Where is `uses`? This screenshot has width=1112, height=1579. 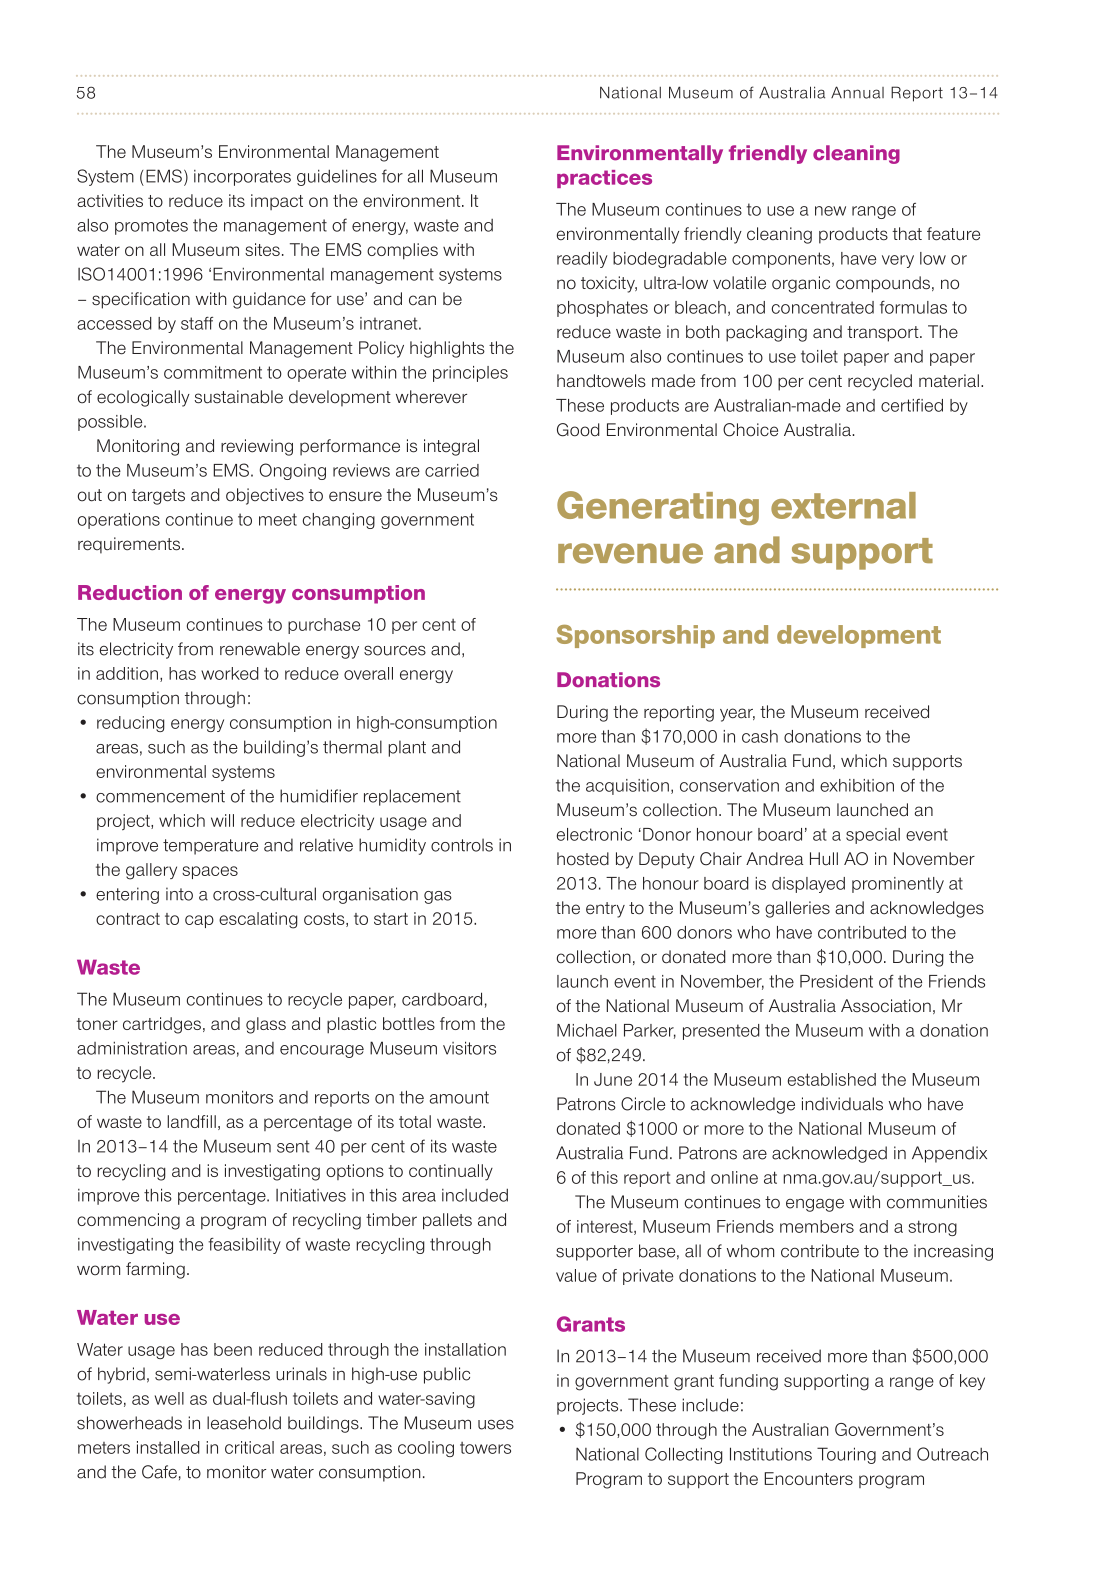 uses is located at coordinates (496, 1424).
